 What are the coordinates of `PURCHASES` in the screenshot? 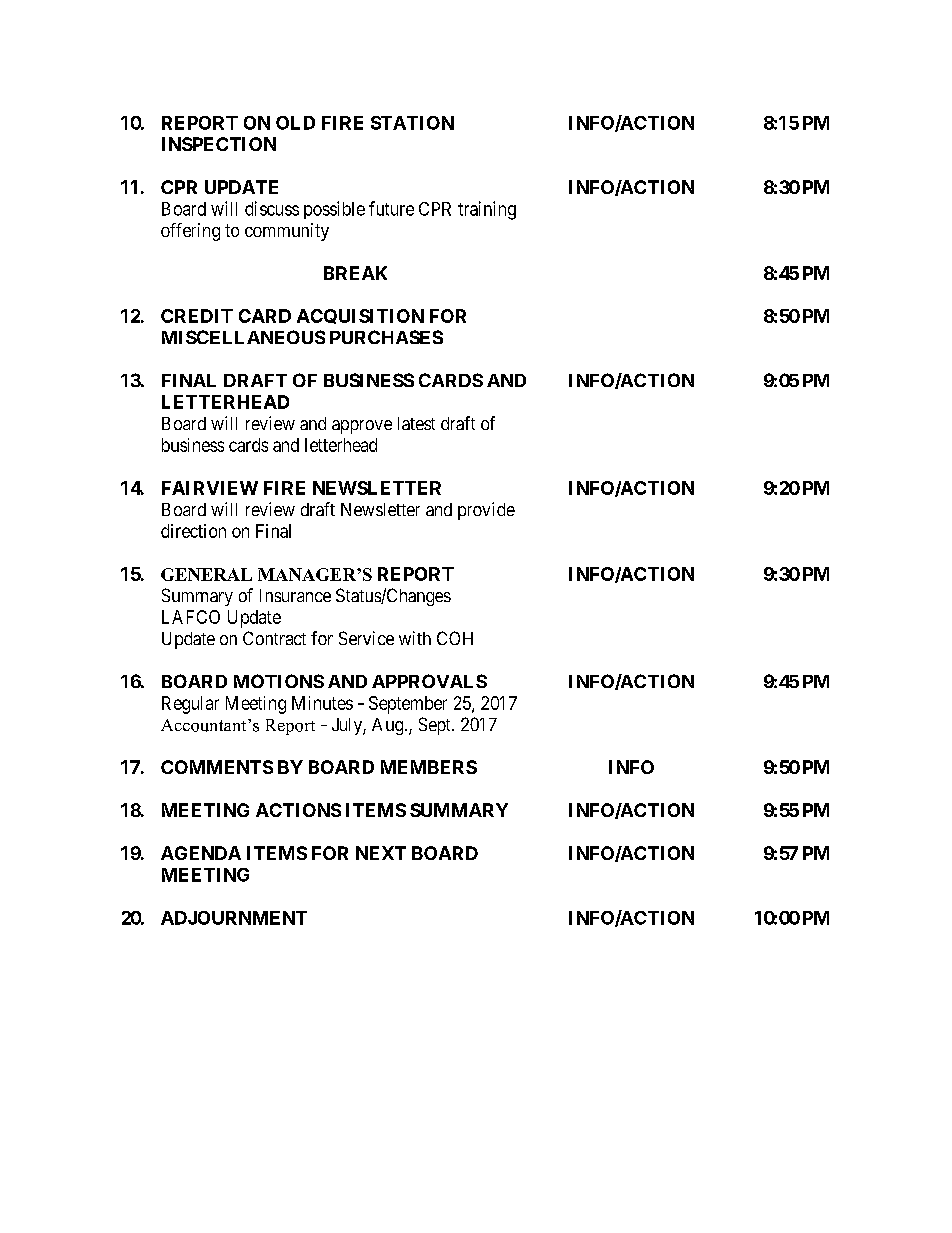 It's located at (386, 337).
